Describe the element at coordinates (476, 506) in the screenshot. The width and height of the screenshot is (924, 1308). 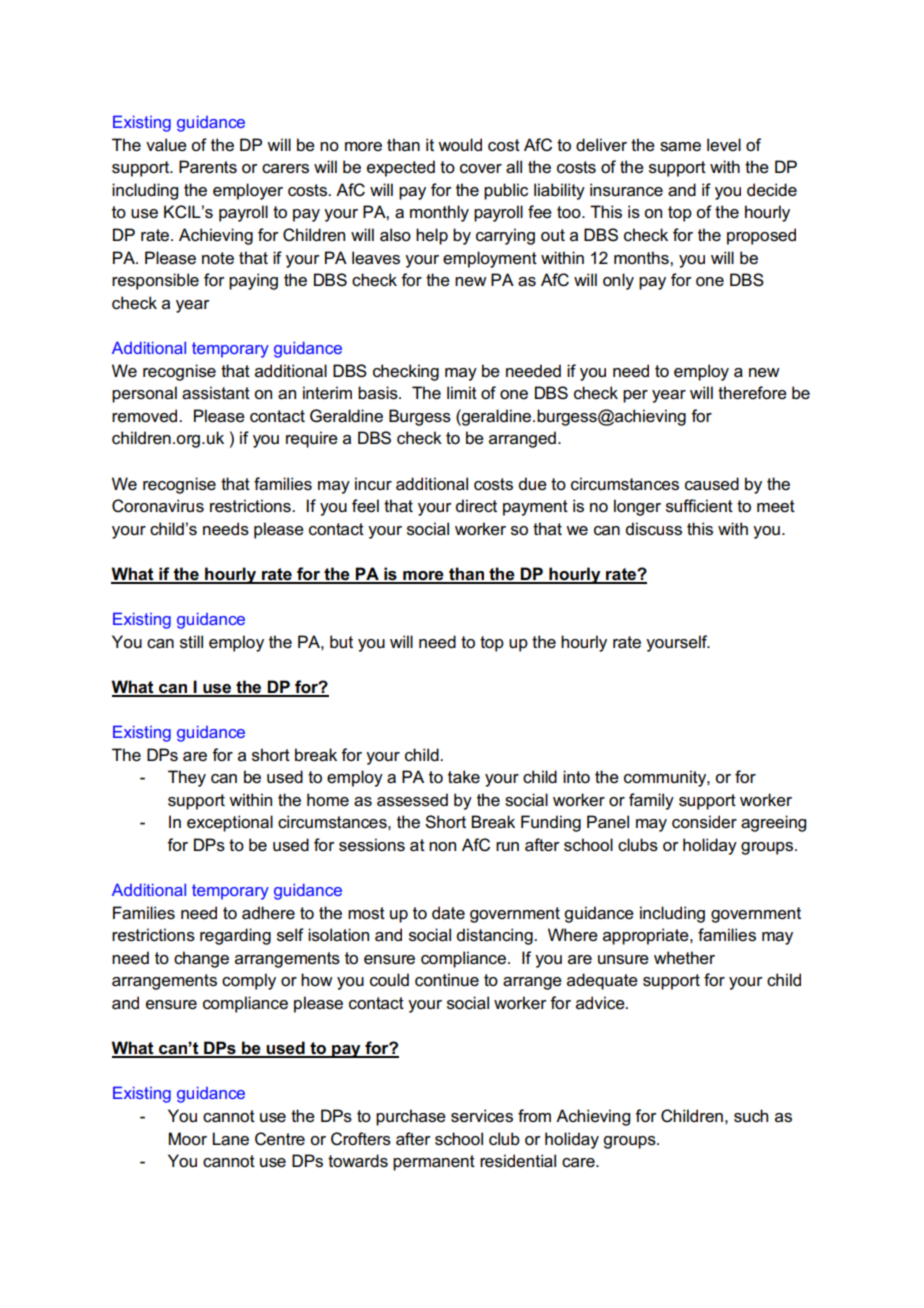
I see `direct` at that location.
